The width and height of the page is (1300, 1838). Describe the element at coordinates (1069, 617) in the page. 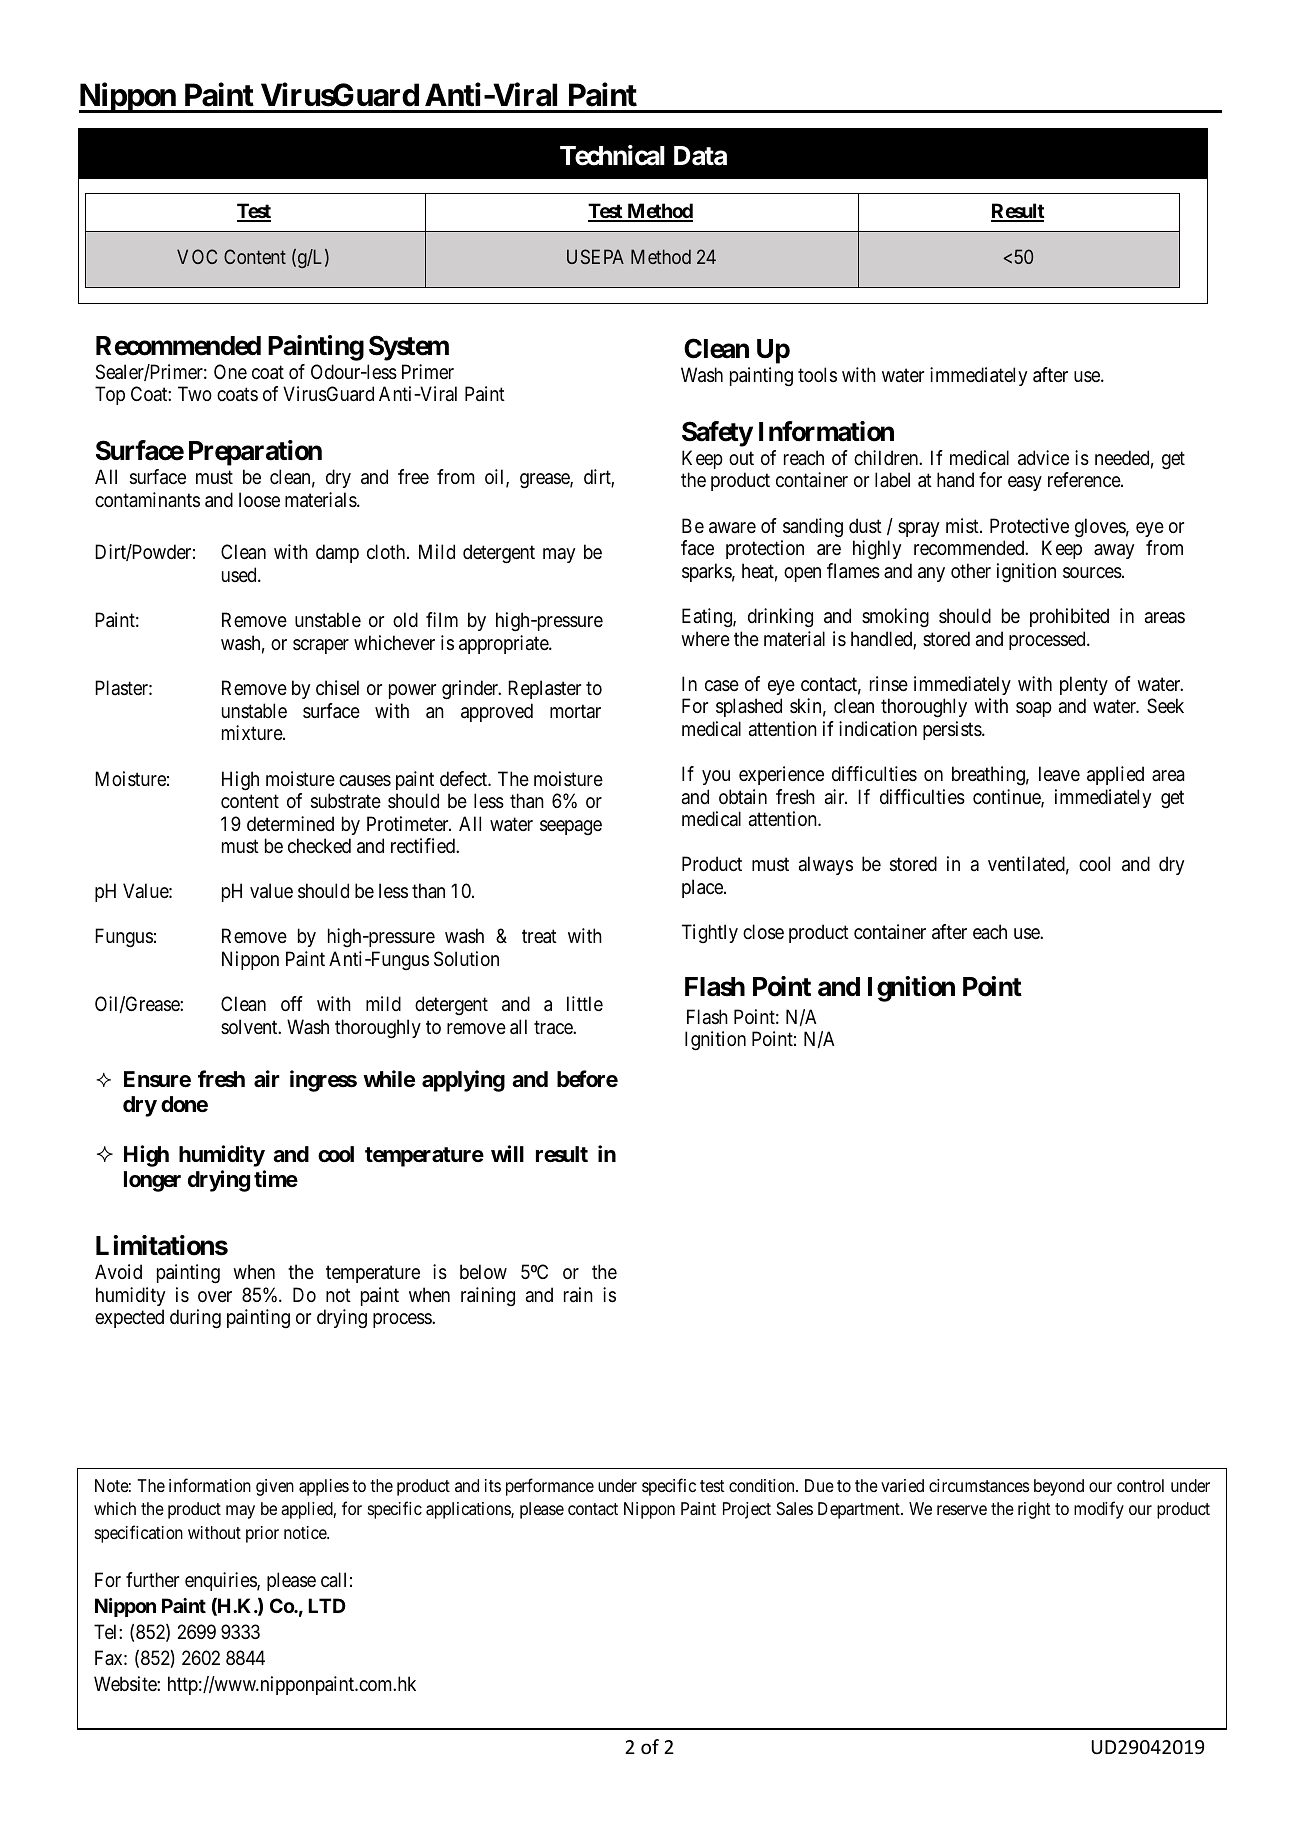

I see `prohibited` at that location.
